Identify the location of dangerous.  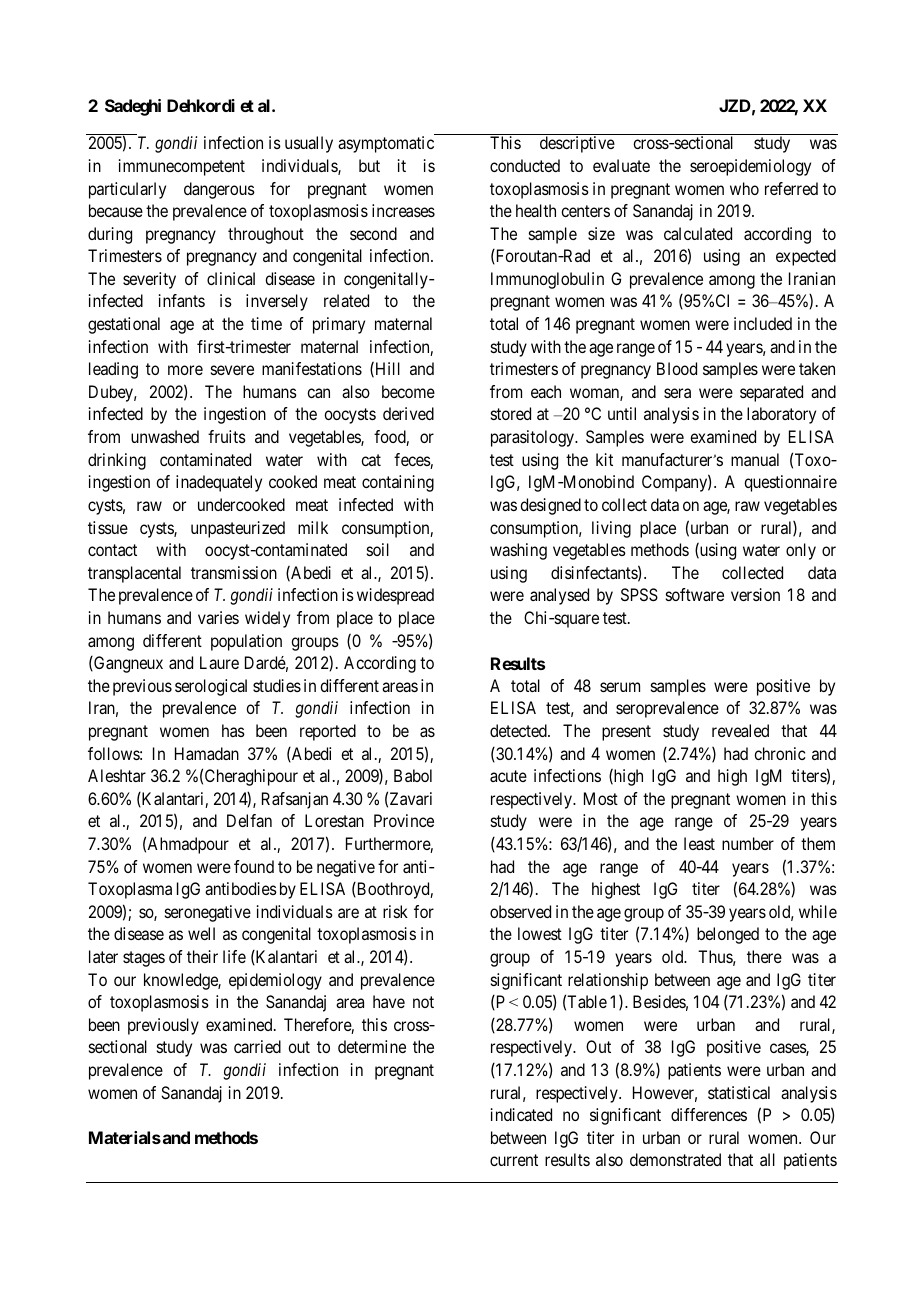
(219, 190).
